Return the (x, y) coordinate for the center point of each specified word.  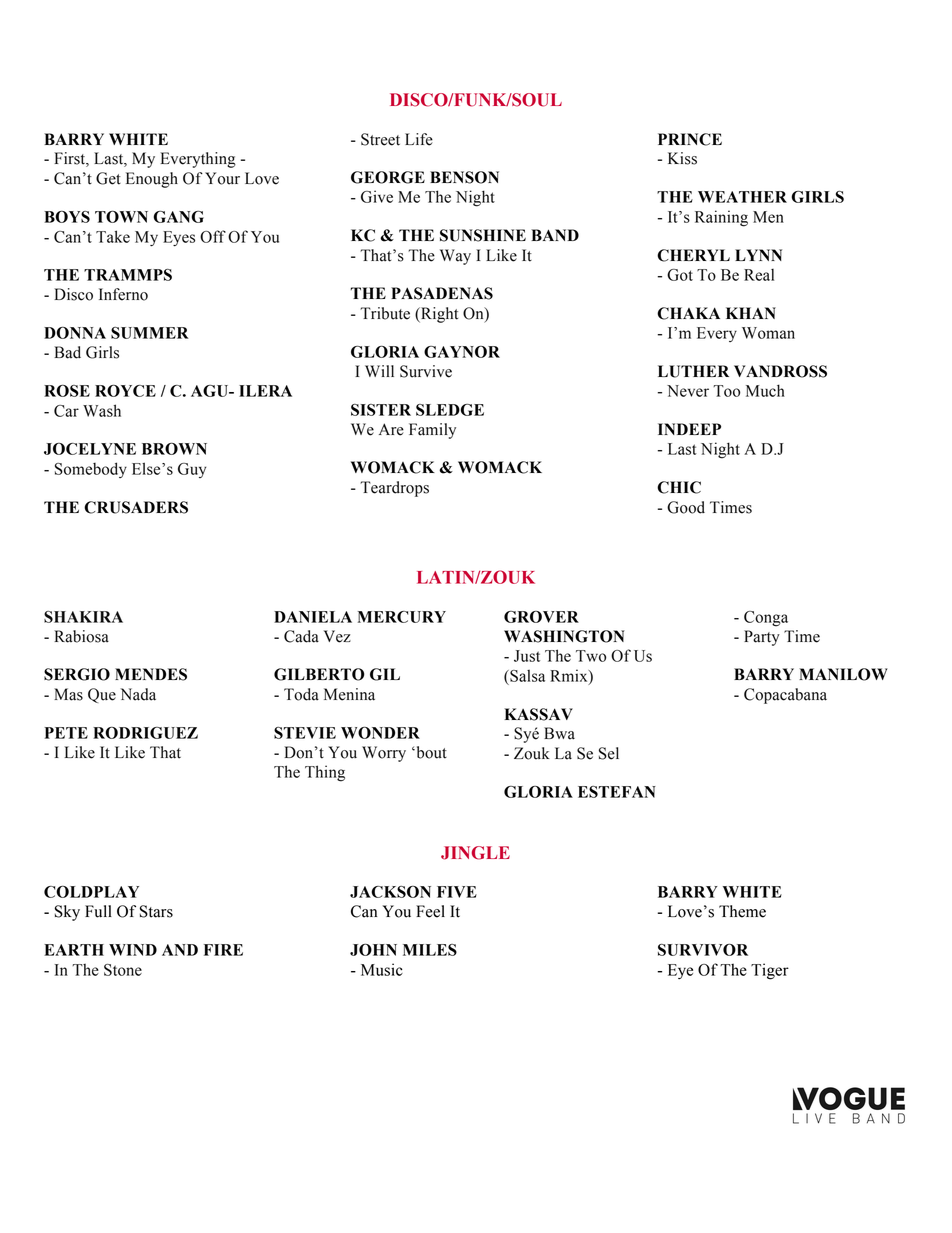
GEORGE (388, 177)
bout (430, 752)
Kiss (682, 158)
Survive (426, 371)
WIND (133, 950)
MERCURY (402, 617)
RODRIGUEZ (145, 732)
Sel (609, 753)
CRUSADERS (136, 507)
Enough (152, 180)
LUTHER (693, 371)
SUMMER (150, 333)
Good (686, 507)
